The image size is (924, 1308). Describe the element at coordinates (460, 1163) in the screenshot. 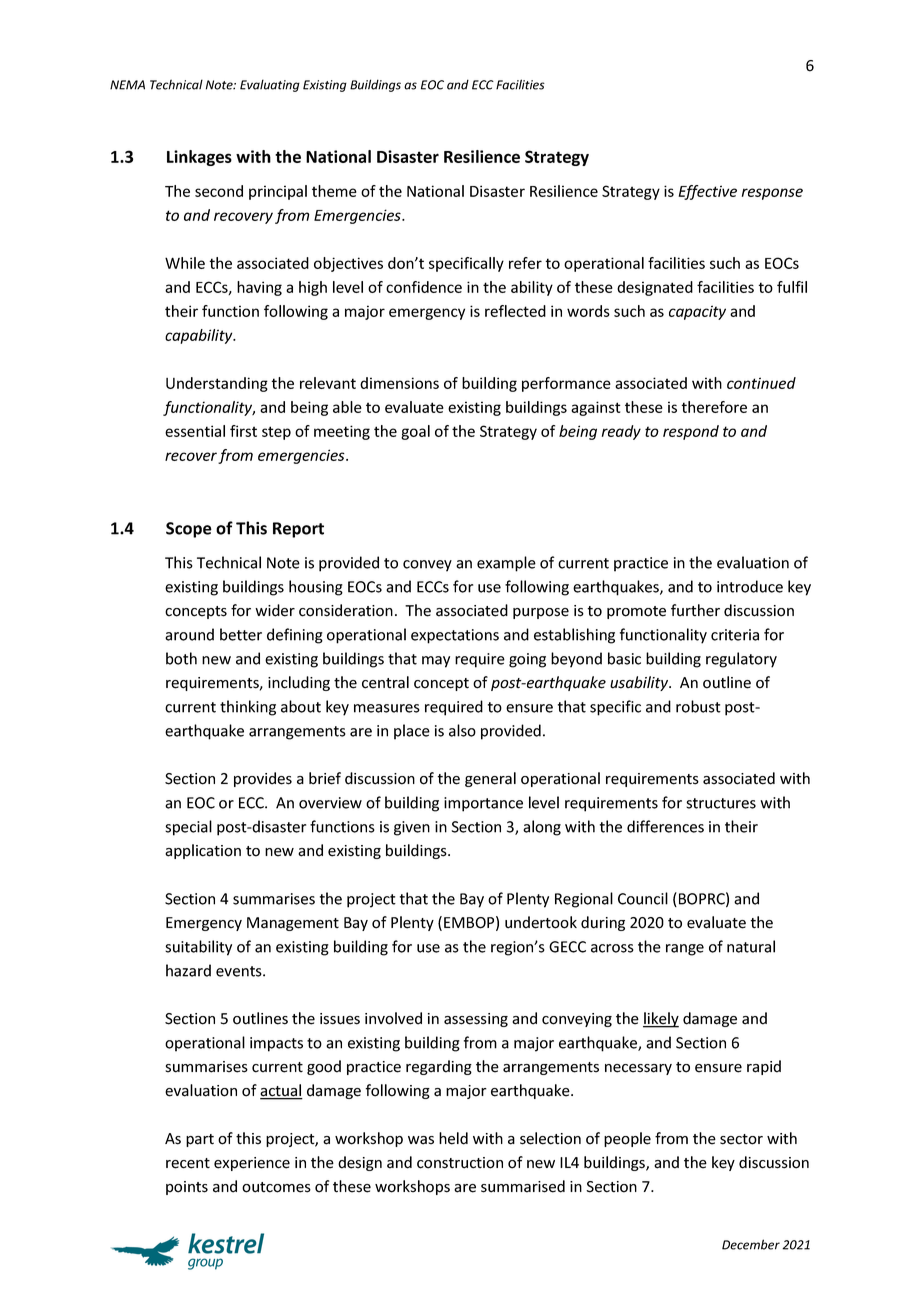

I see `construction` at that location.
